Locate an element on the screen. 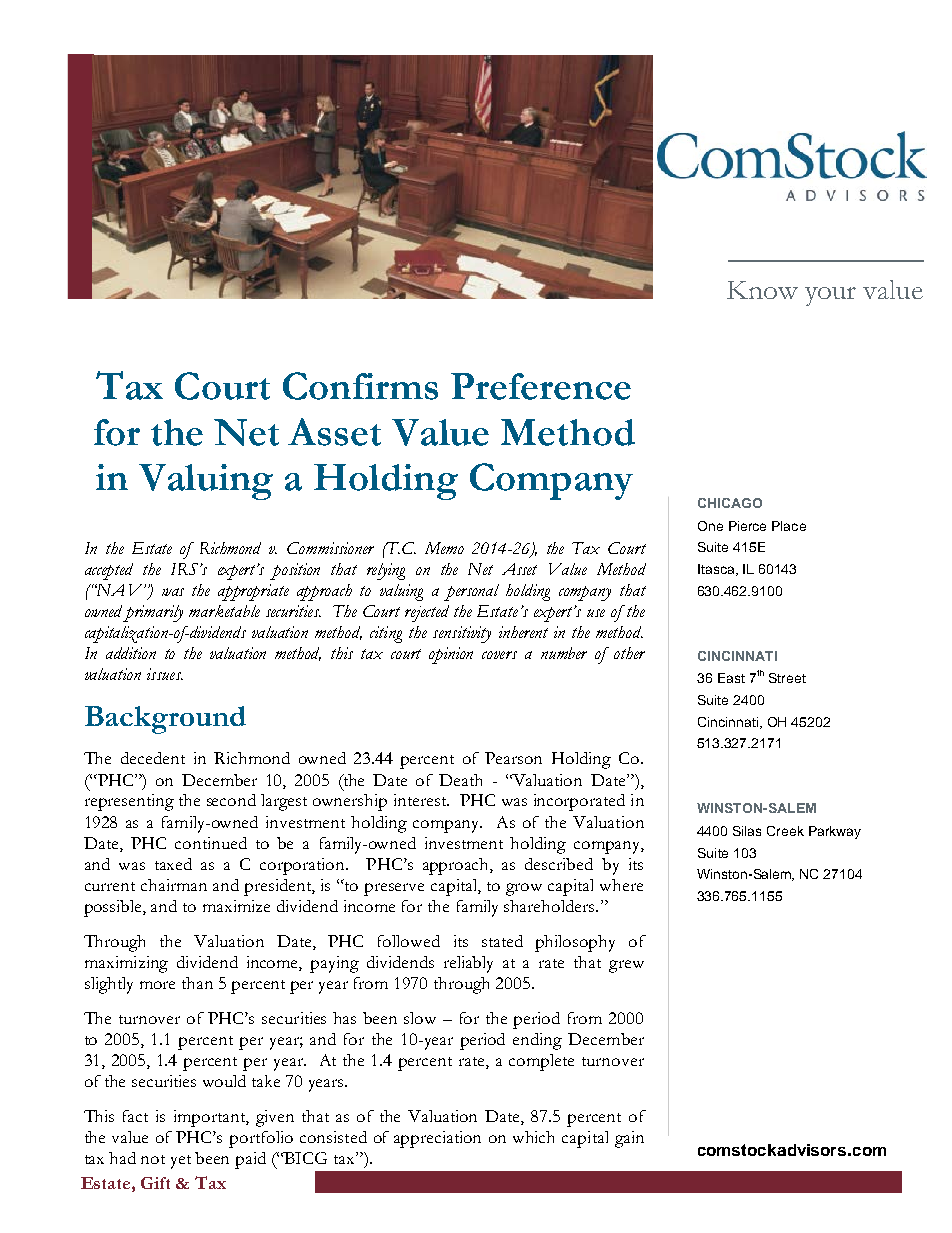 This screenshot has height=1233, width=952. Confirms is located at coordinates (360, 386).
